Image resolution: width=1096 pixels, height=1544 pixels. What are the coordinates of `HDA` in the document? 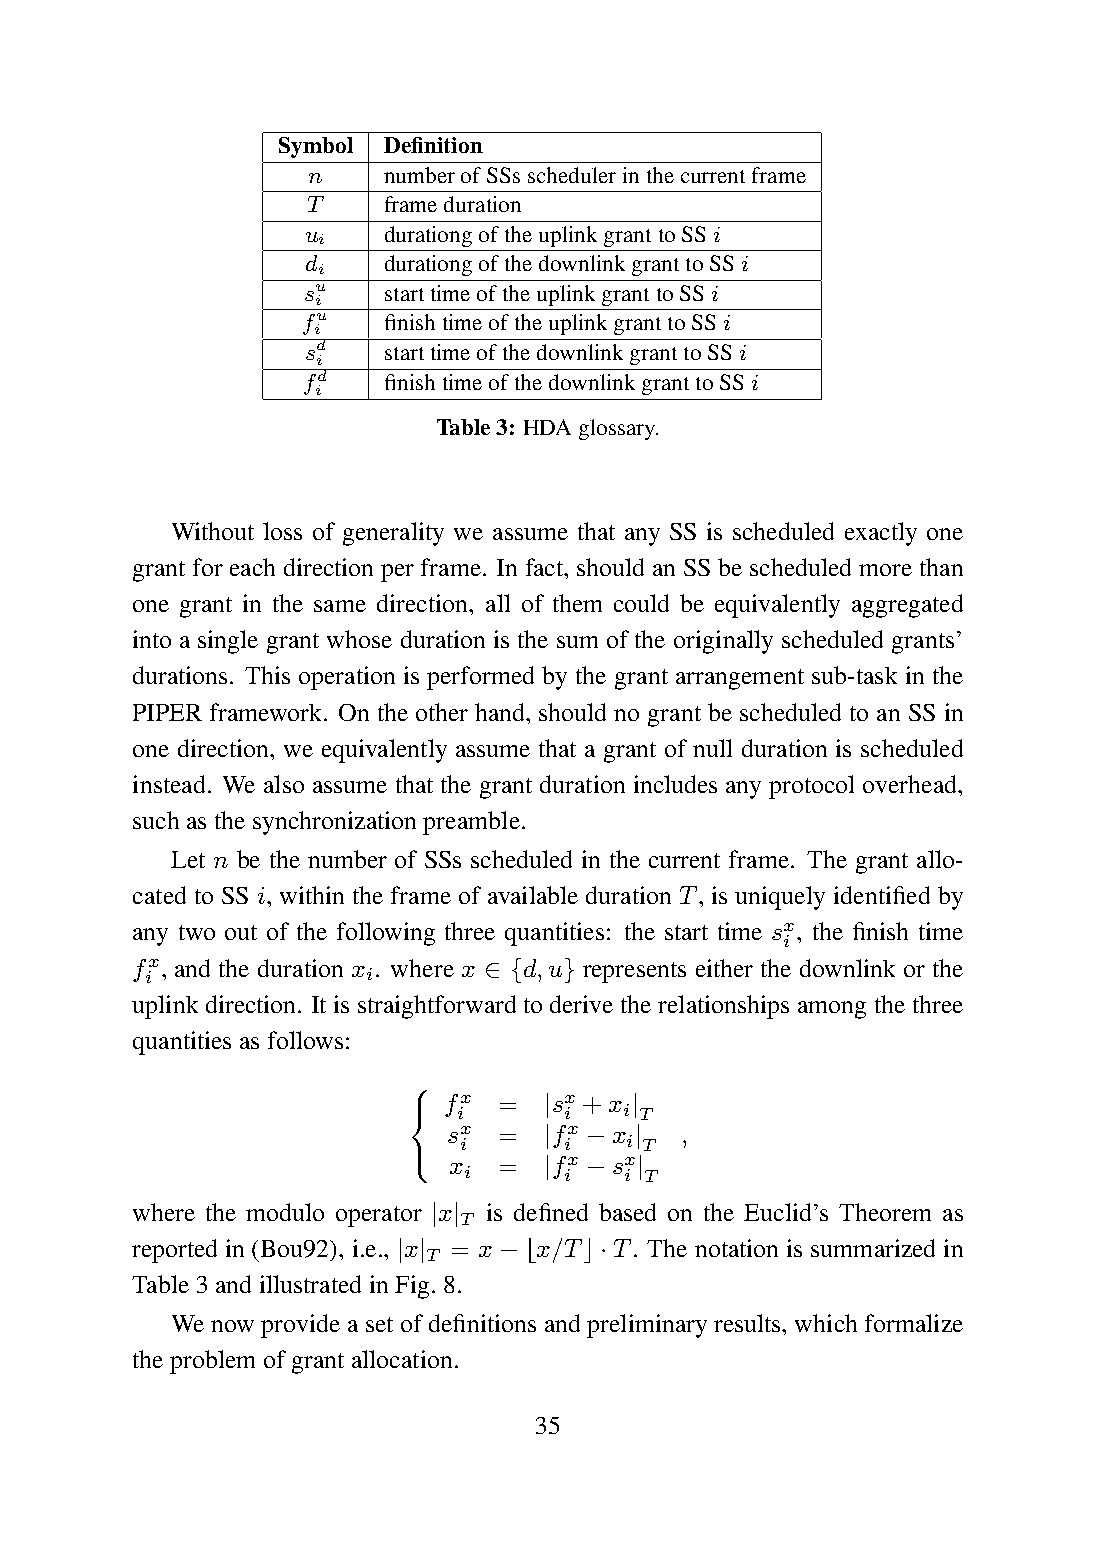 It's located at (547, 427).
